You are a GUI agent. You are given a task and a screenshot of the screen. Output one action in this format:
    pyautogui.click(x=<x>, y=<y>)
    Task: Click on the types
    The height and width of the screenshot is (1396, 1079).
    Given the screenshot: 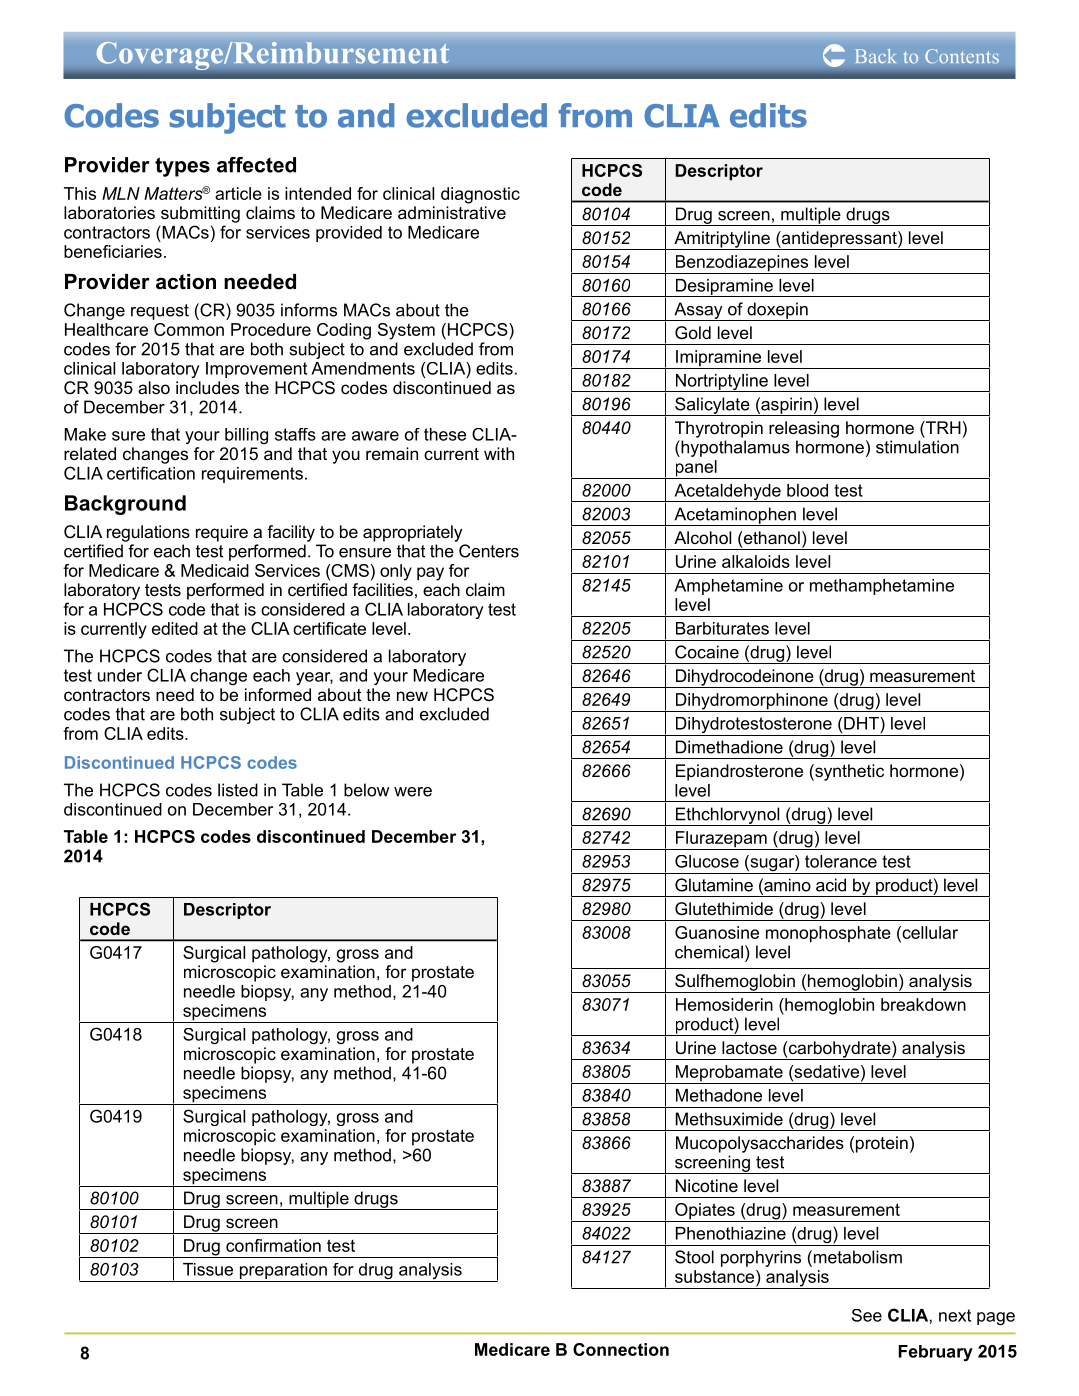 What is the action you would take?
    pyautogui.click(x=182, y=167)
